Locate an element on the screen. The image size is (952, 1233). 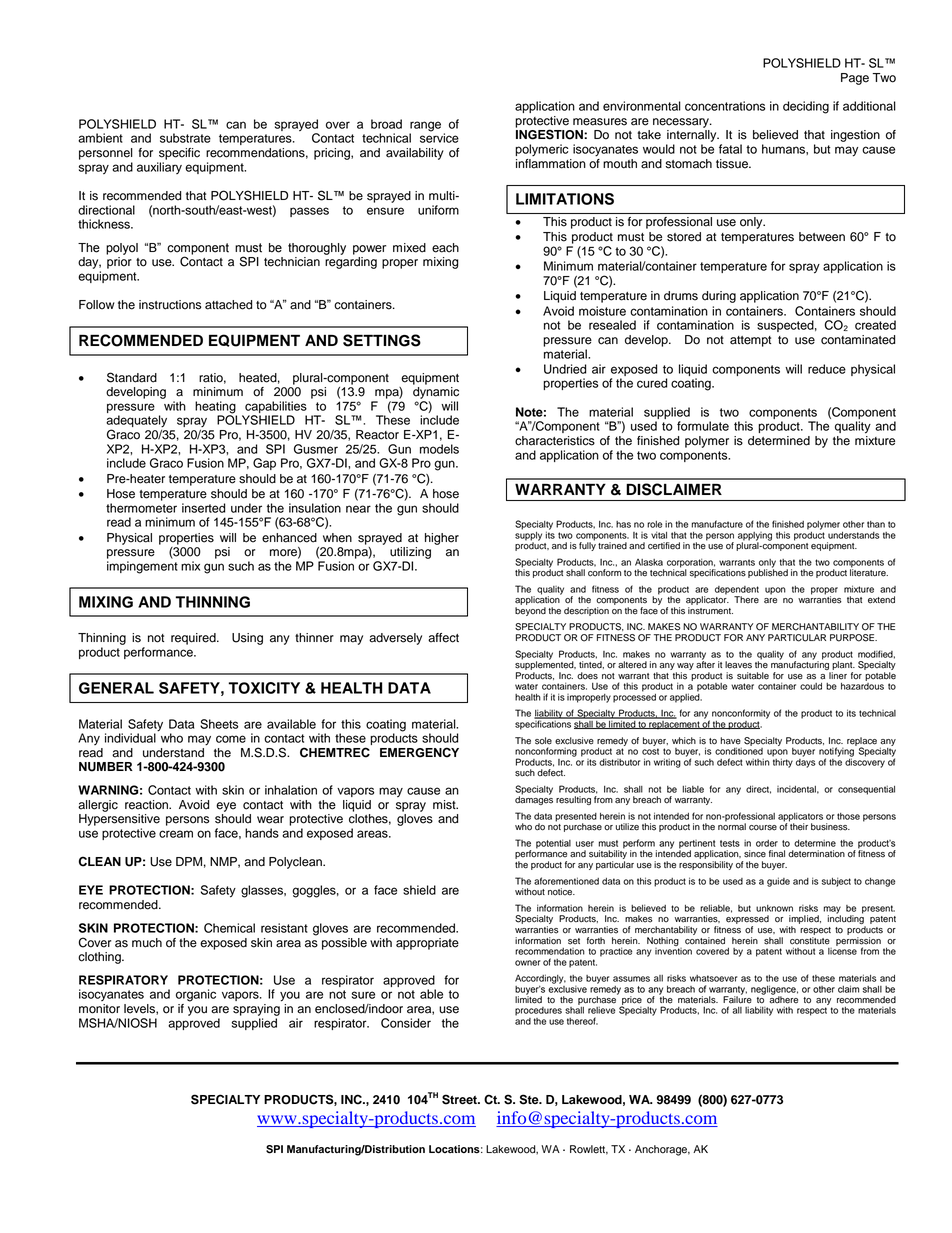
deciding is located at coordinates (806, 107).
